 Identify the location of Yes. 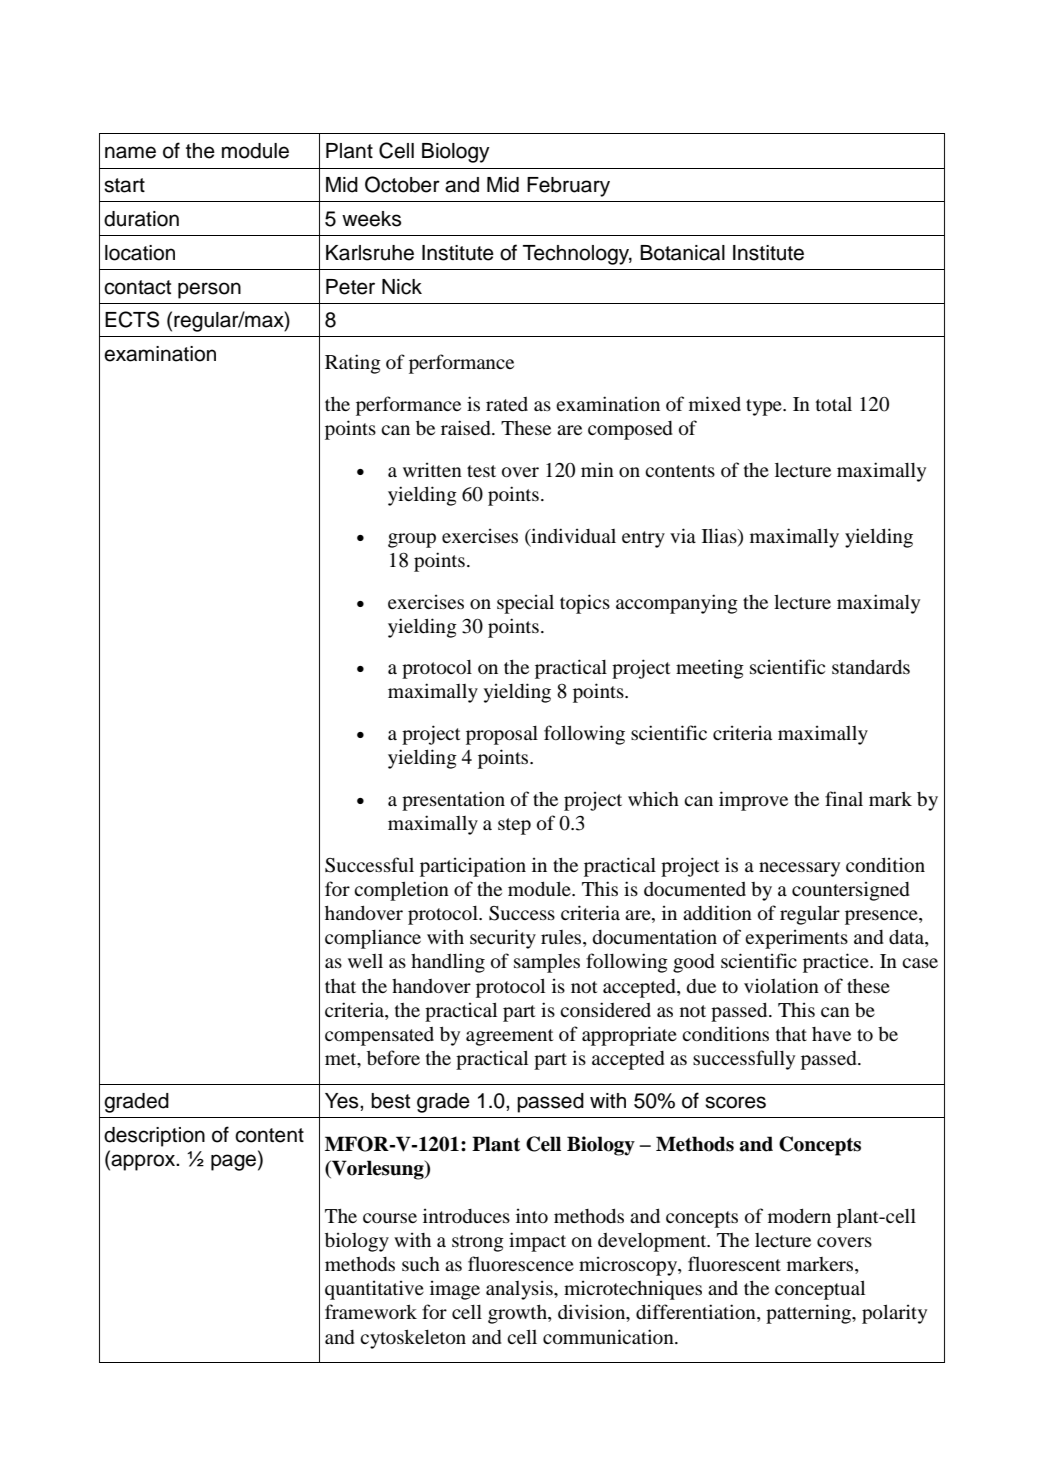
(343, 1101).
